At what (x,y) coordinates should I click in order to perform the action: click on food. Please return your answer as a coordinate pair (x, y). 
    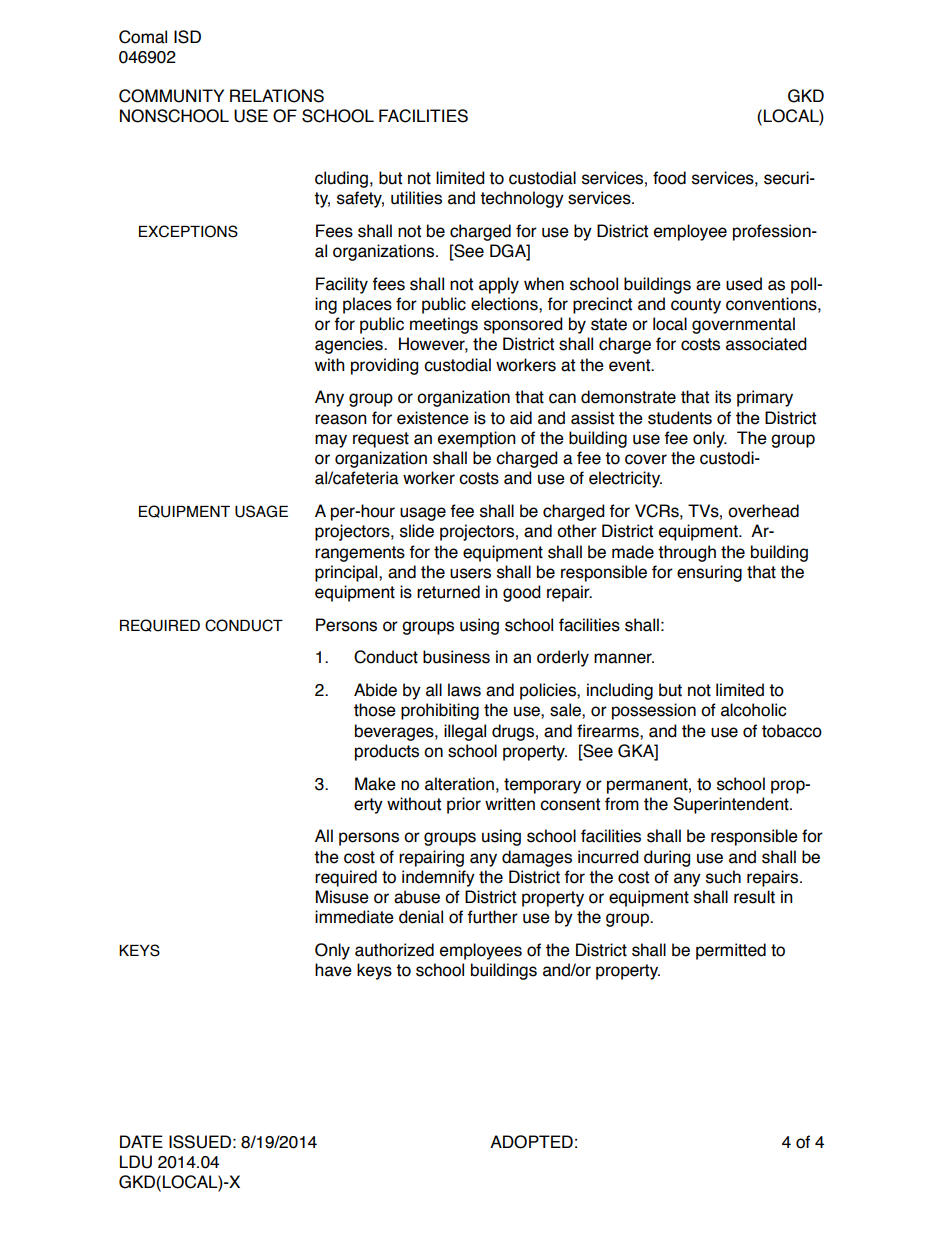
    Looking at the image, I should click on (669, 178).
